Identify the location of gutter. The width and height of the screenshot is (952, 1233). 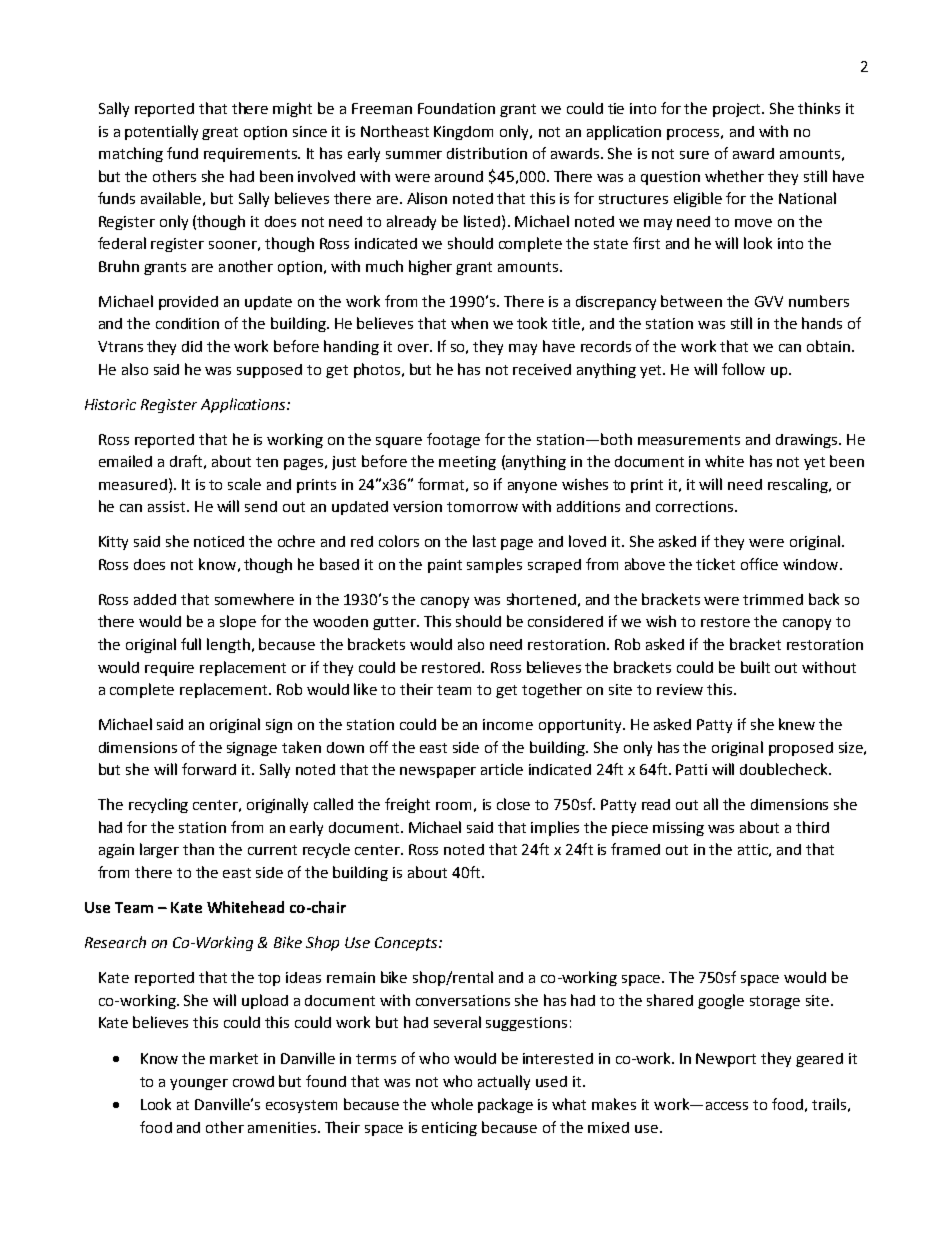
(395, 623).
